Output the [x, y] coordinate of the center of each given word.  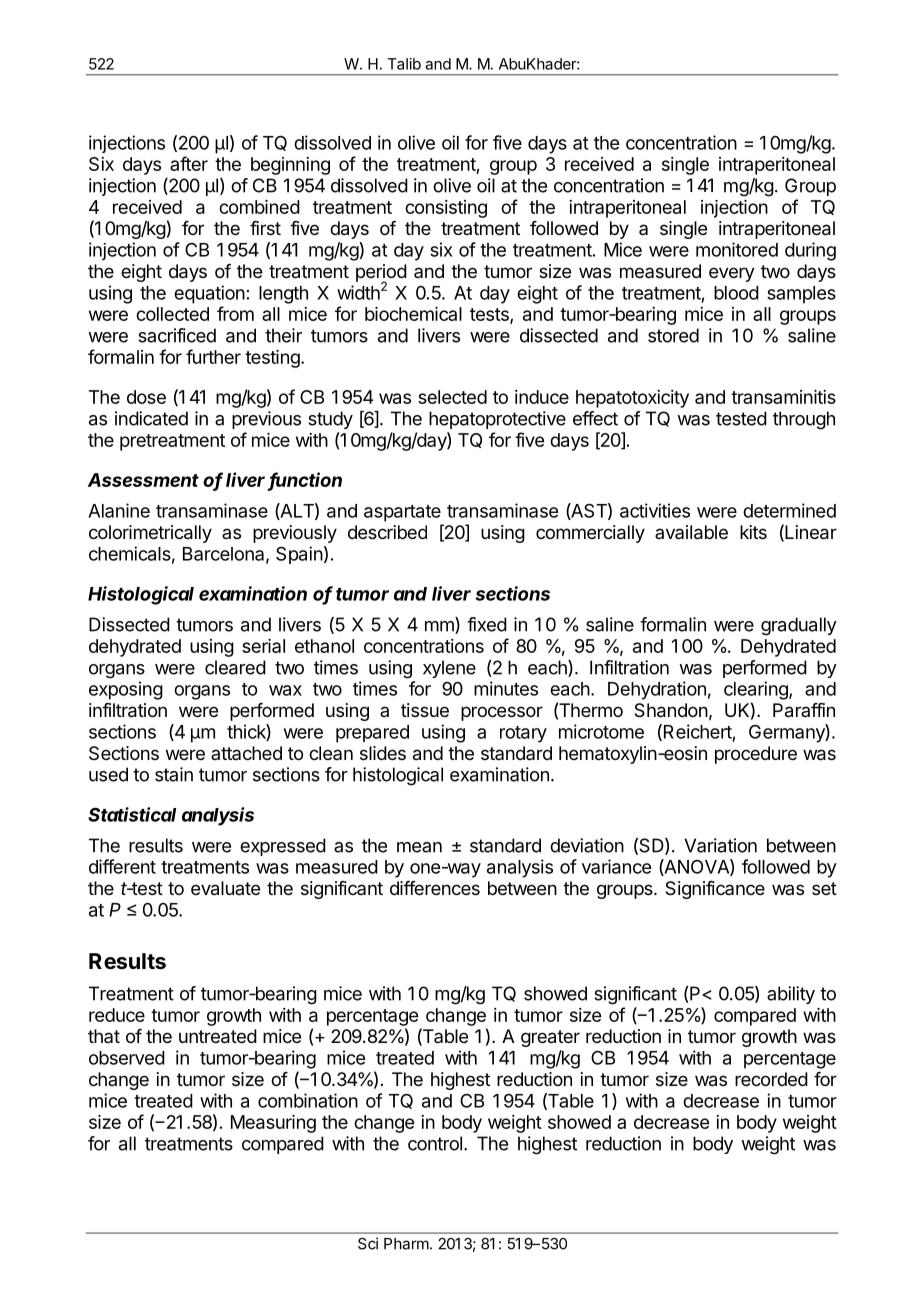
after [189, 163]
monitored [737, 249]
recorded [771, 1079]
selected [452, 397]
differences [435, 888]
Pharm [406, 1244]
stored [673, 335]
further [213, 356]
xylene [449, 669]
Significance [715, 890]
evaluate [225, 888]
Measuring [273, 1124]
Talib [404, 64]
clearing [757, 690]
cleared [235, 667]
